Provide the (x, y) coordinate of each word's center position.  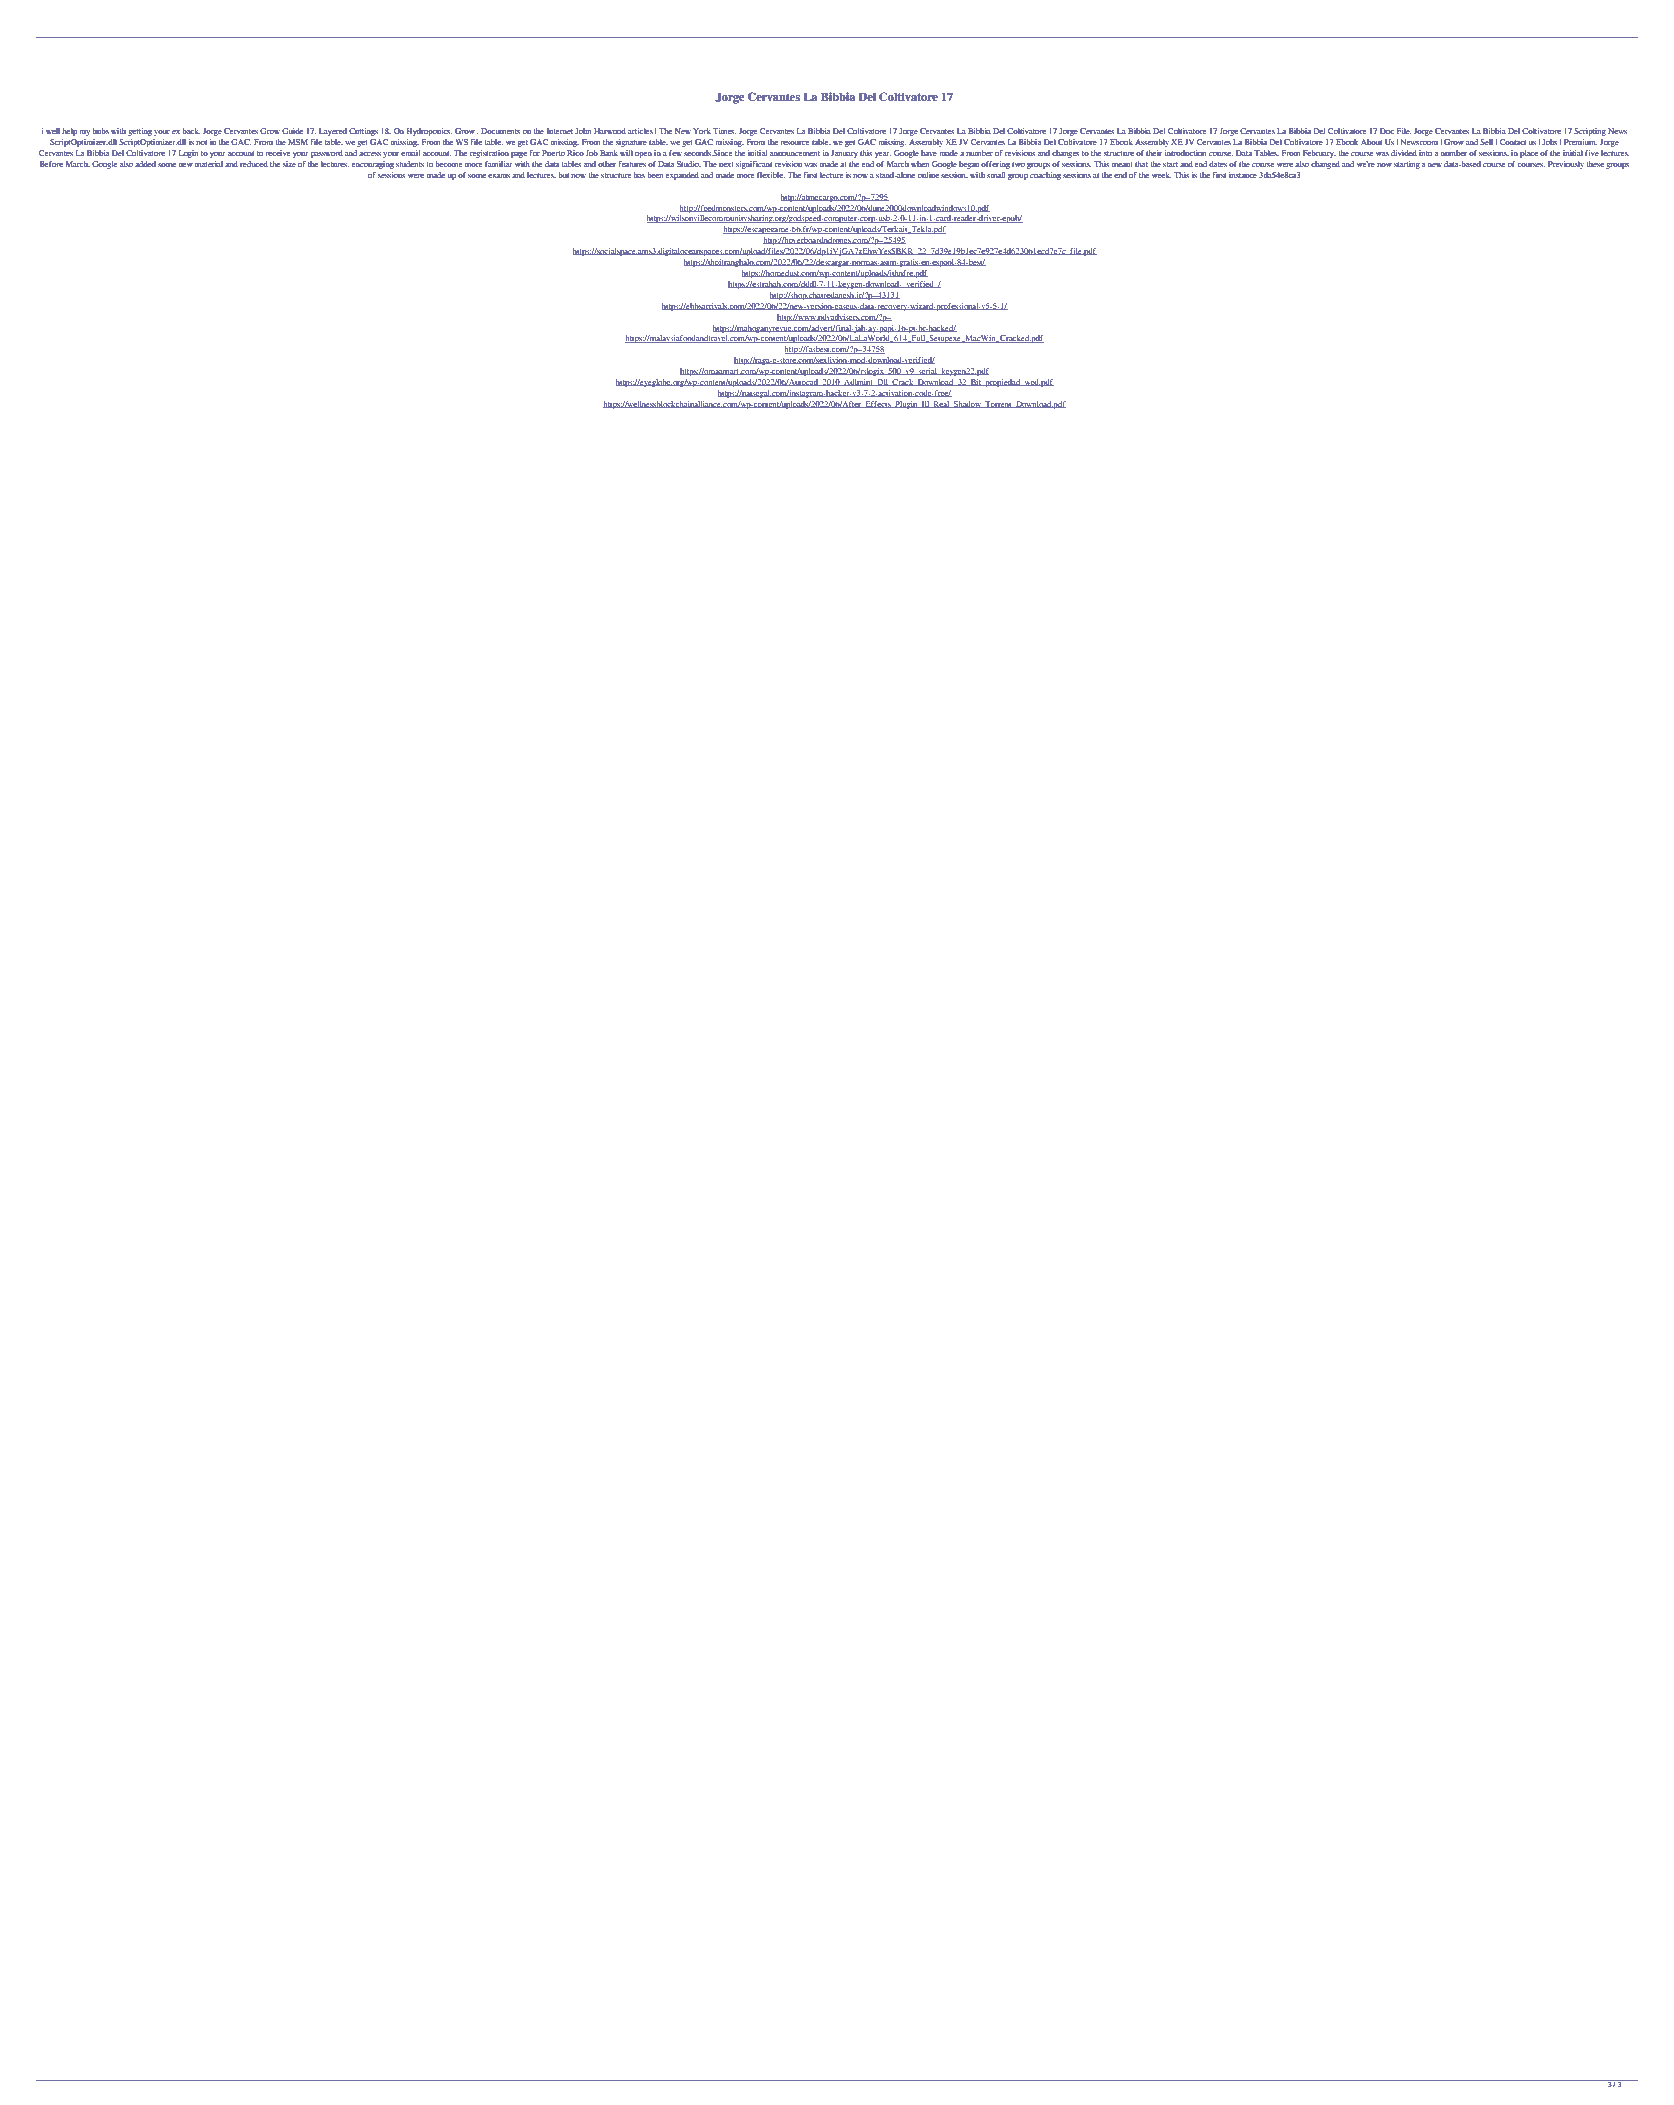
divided (1404, 153)
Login (189, 154)
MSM (298, 142)
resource (794, 143)
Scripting (1590, 132)
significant (754, 165)
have (929, 153)
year (883, 155)
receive (277, 153)
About (1371, 142)
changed (1325, 165)
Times (725, 131)
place (1529, 154)
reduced (254, 164)
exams (499, 176)
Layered (333, 132)
